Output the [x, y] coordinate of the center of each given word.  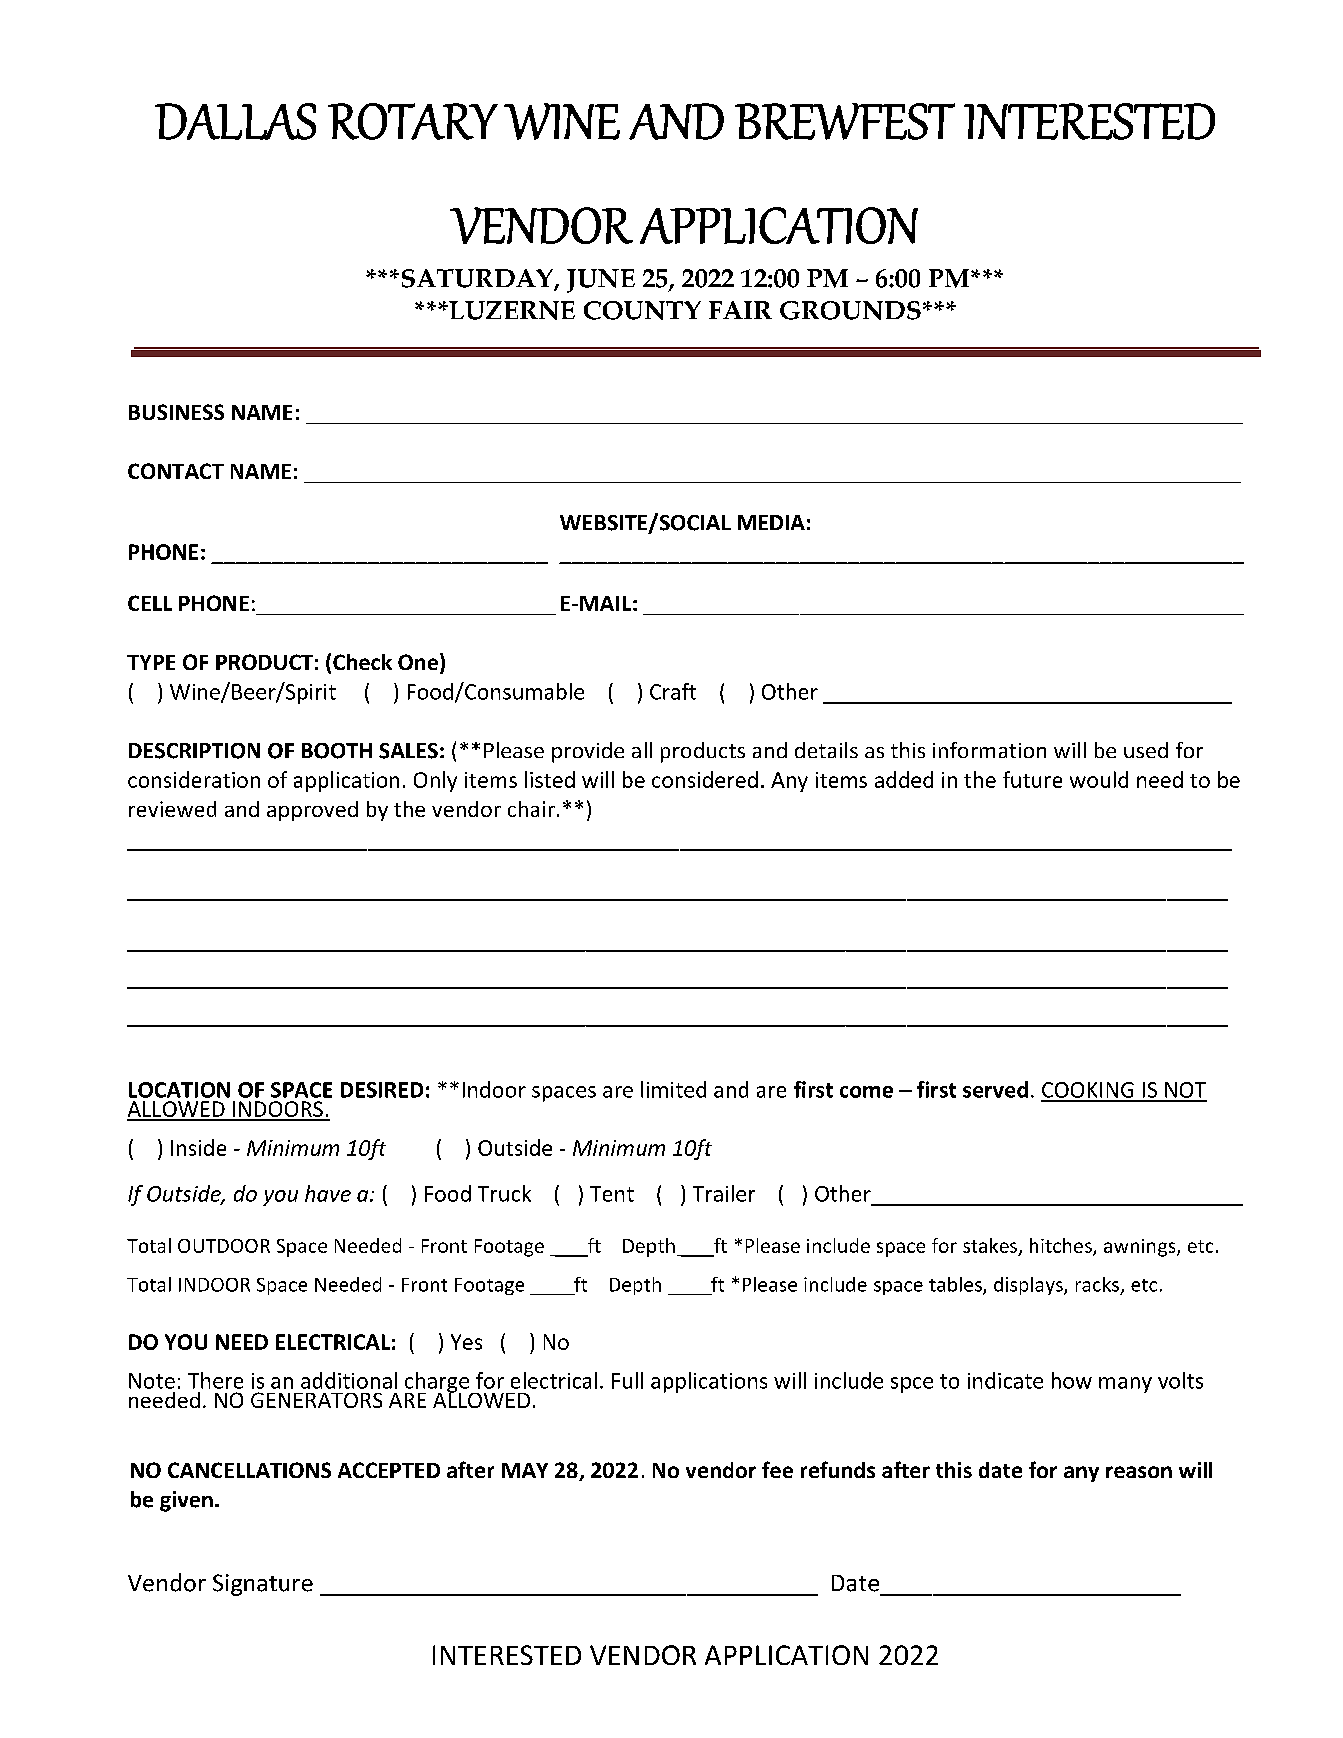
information [989, 750]
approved [312, 811]
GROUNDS [850, 310]
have [328, 1193]
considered [705, 779]
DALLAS [235, 121]
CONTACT [176, 471]
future [1032, 779]
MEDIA [771, 522]
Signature [263, 1585]
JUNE [601, 281]
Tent [612, 1194]
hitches [1062, 1246]
